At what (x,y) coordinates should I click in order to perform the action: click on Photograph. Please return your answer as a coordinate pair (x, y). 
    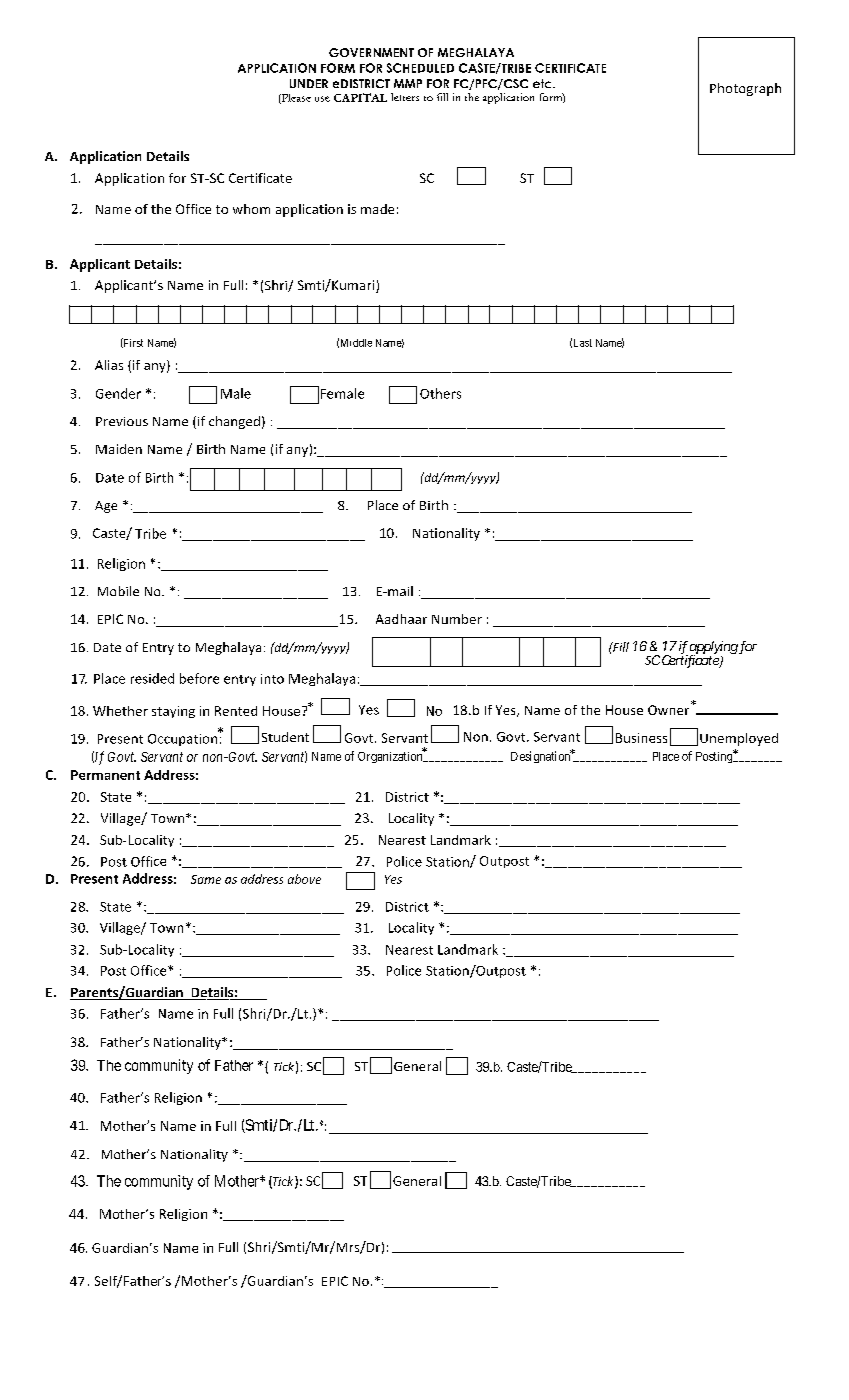
    Looking at the image, I should click on (745, 89).
